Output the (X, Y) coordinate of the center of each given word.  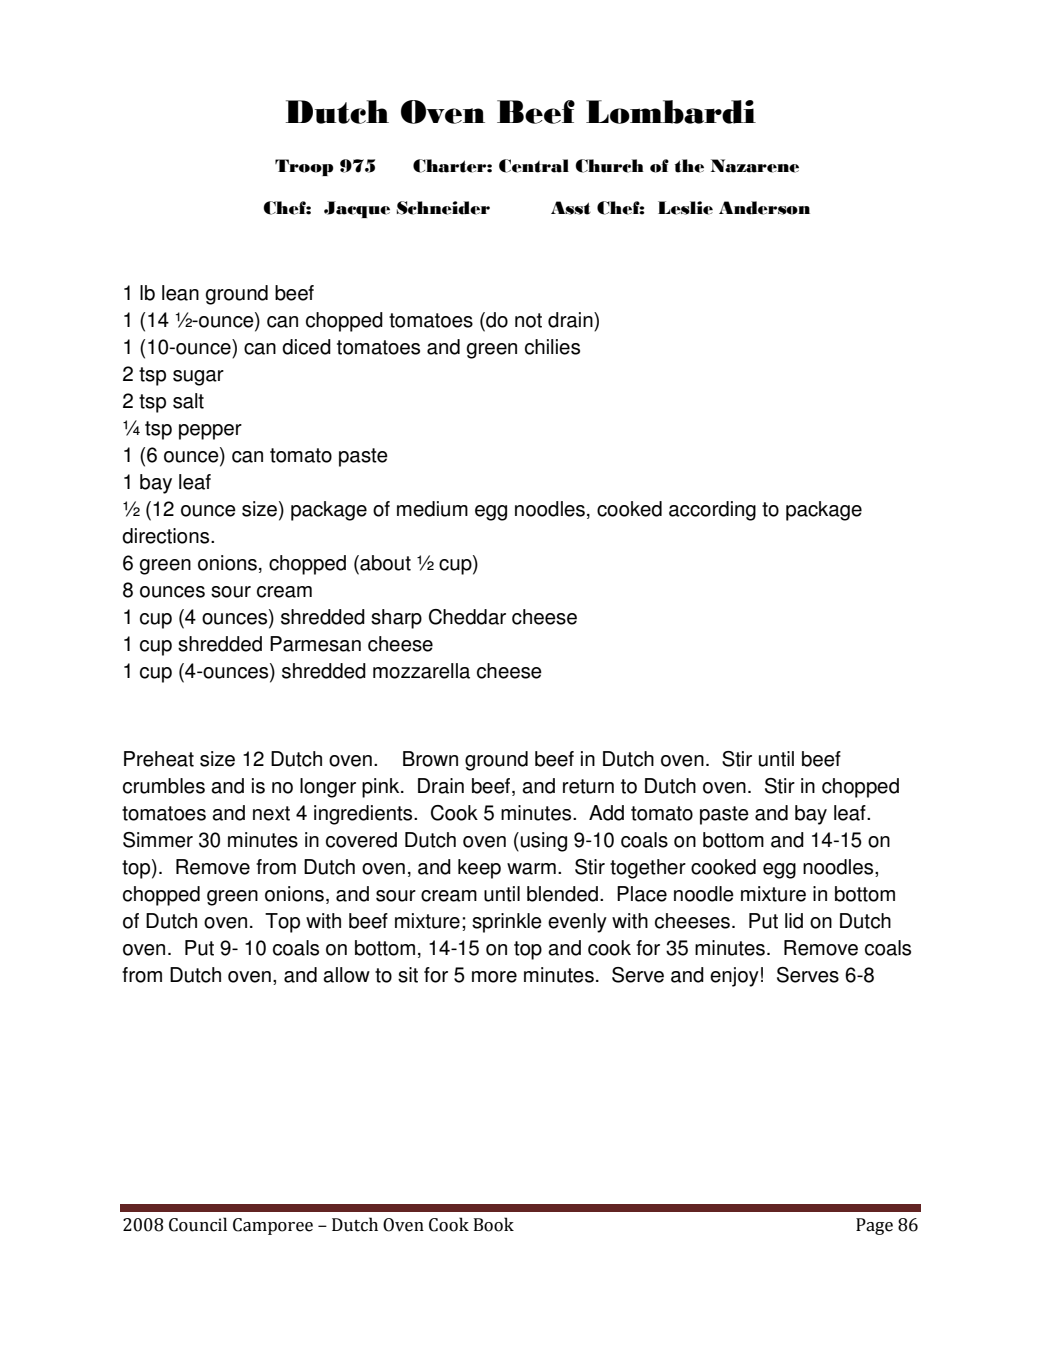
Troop (304, 167)
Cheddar (467, 617)
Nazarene (755, 166)
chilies (552, 347)
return (588, 786)
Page (874, 1226)
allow (346, 975)
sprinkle (507, 923)
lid (794, 921)
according (712, 511)
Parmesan (315, 644)
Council (198, 1224)
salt (188, 401)
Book (494, 1224)
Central (534, 166)
